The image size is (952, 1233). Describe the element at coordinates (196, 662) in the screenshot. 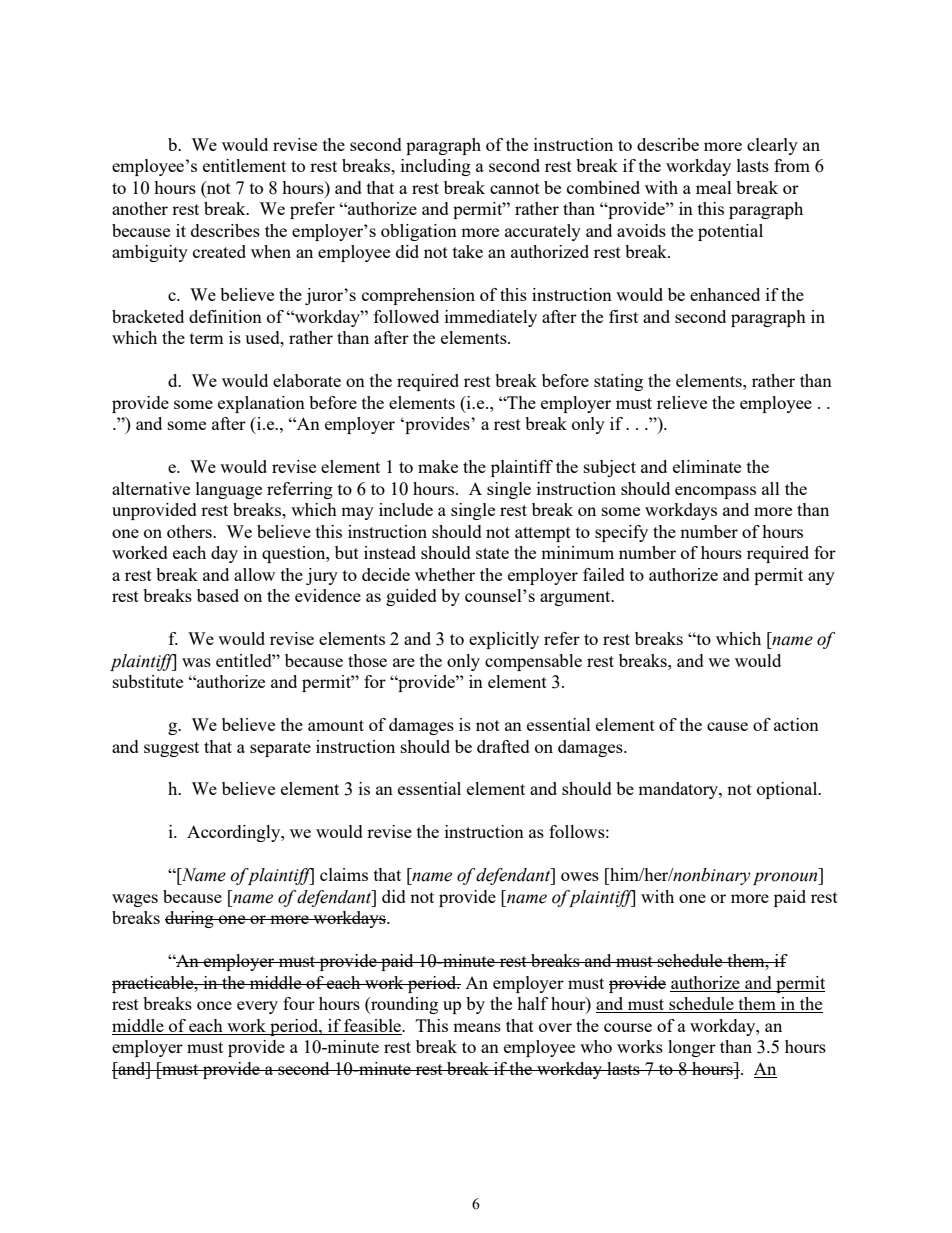

I see `was` at that location.
